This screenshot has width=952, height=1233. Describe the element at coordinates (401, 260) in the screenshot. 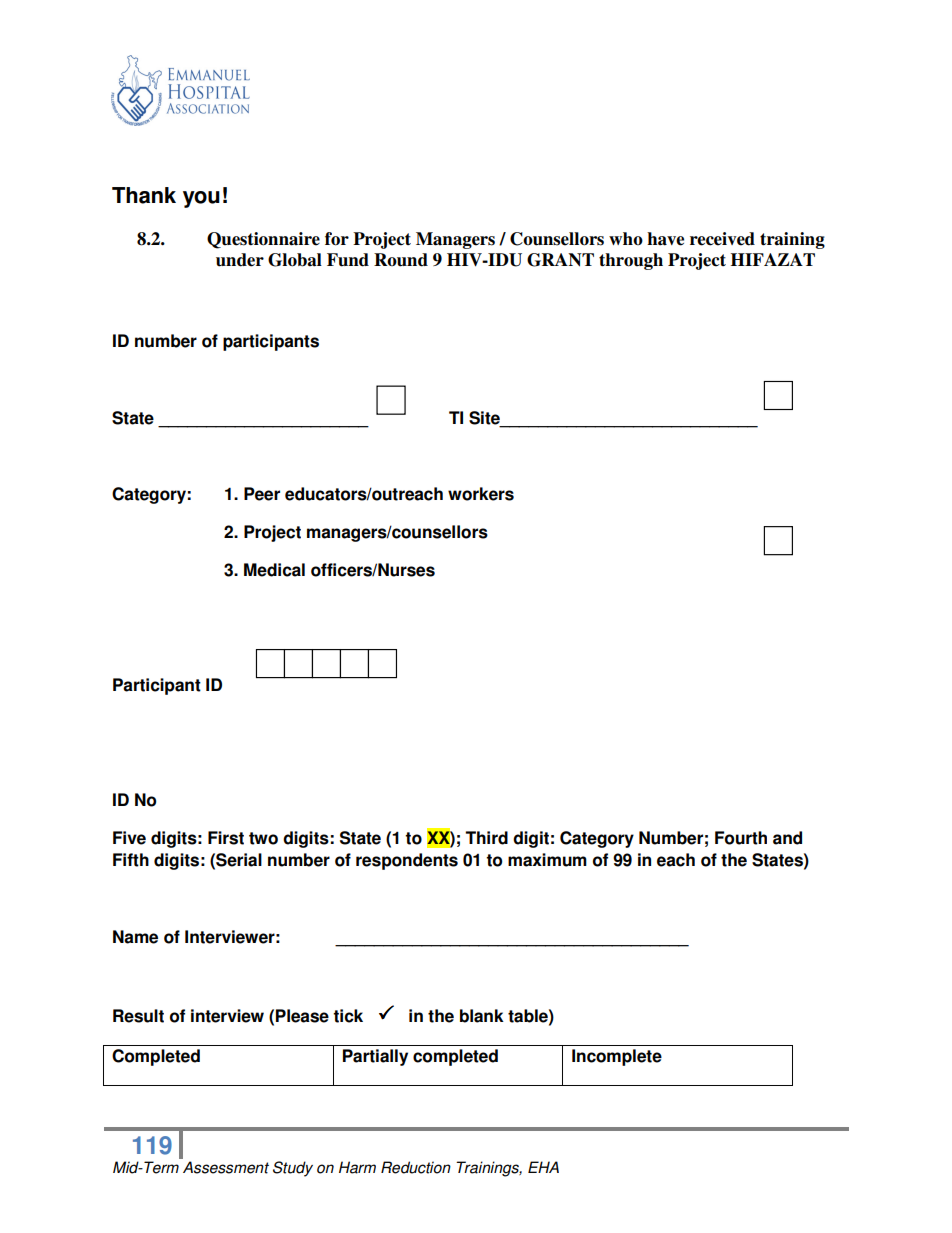

I see `Round` at that location.
